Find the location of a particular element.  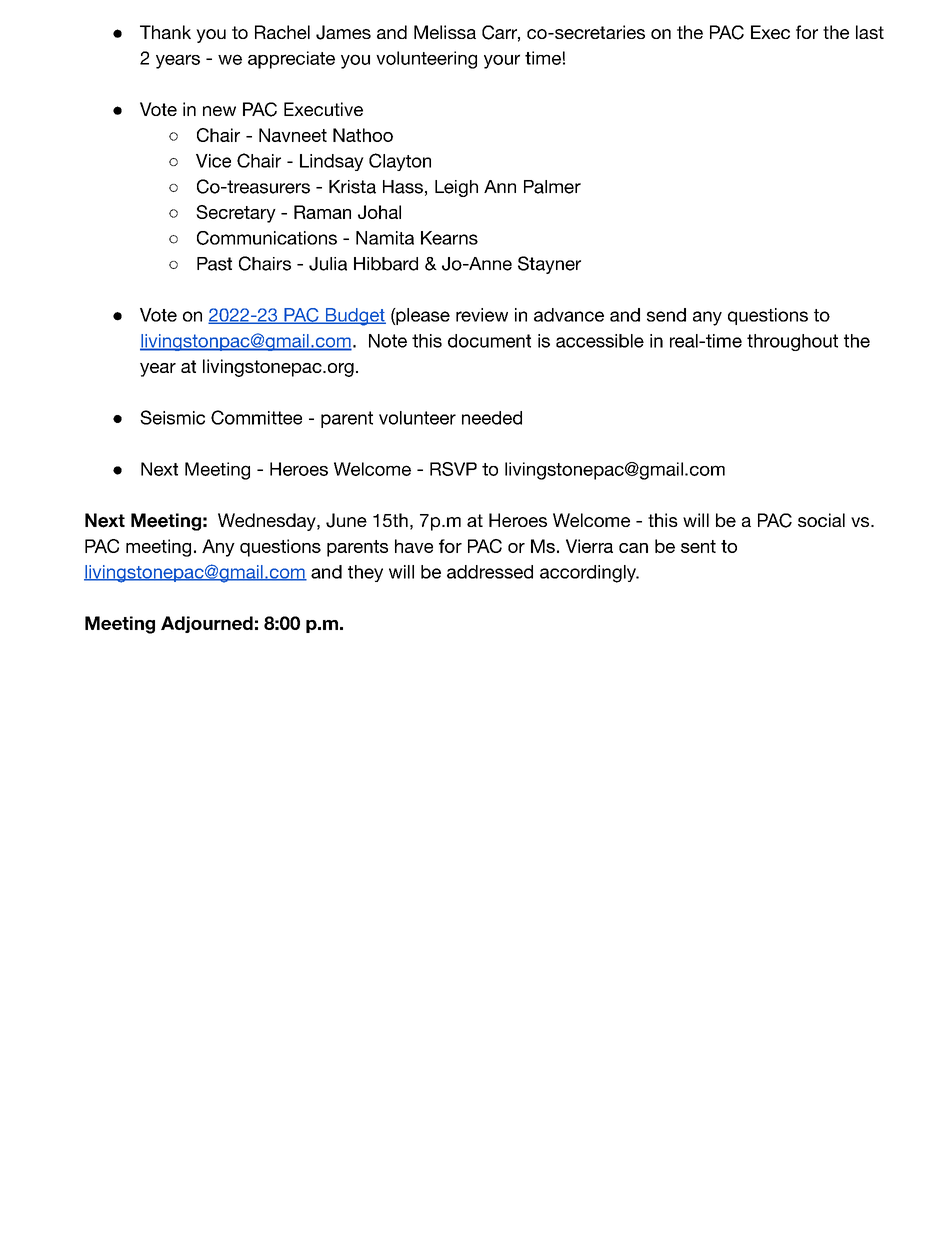

last is located at coordinates (870, 32).
